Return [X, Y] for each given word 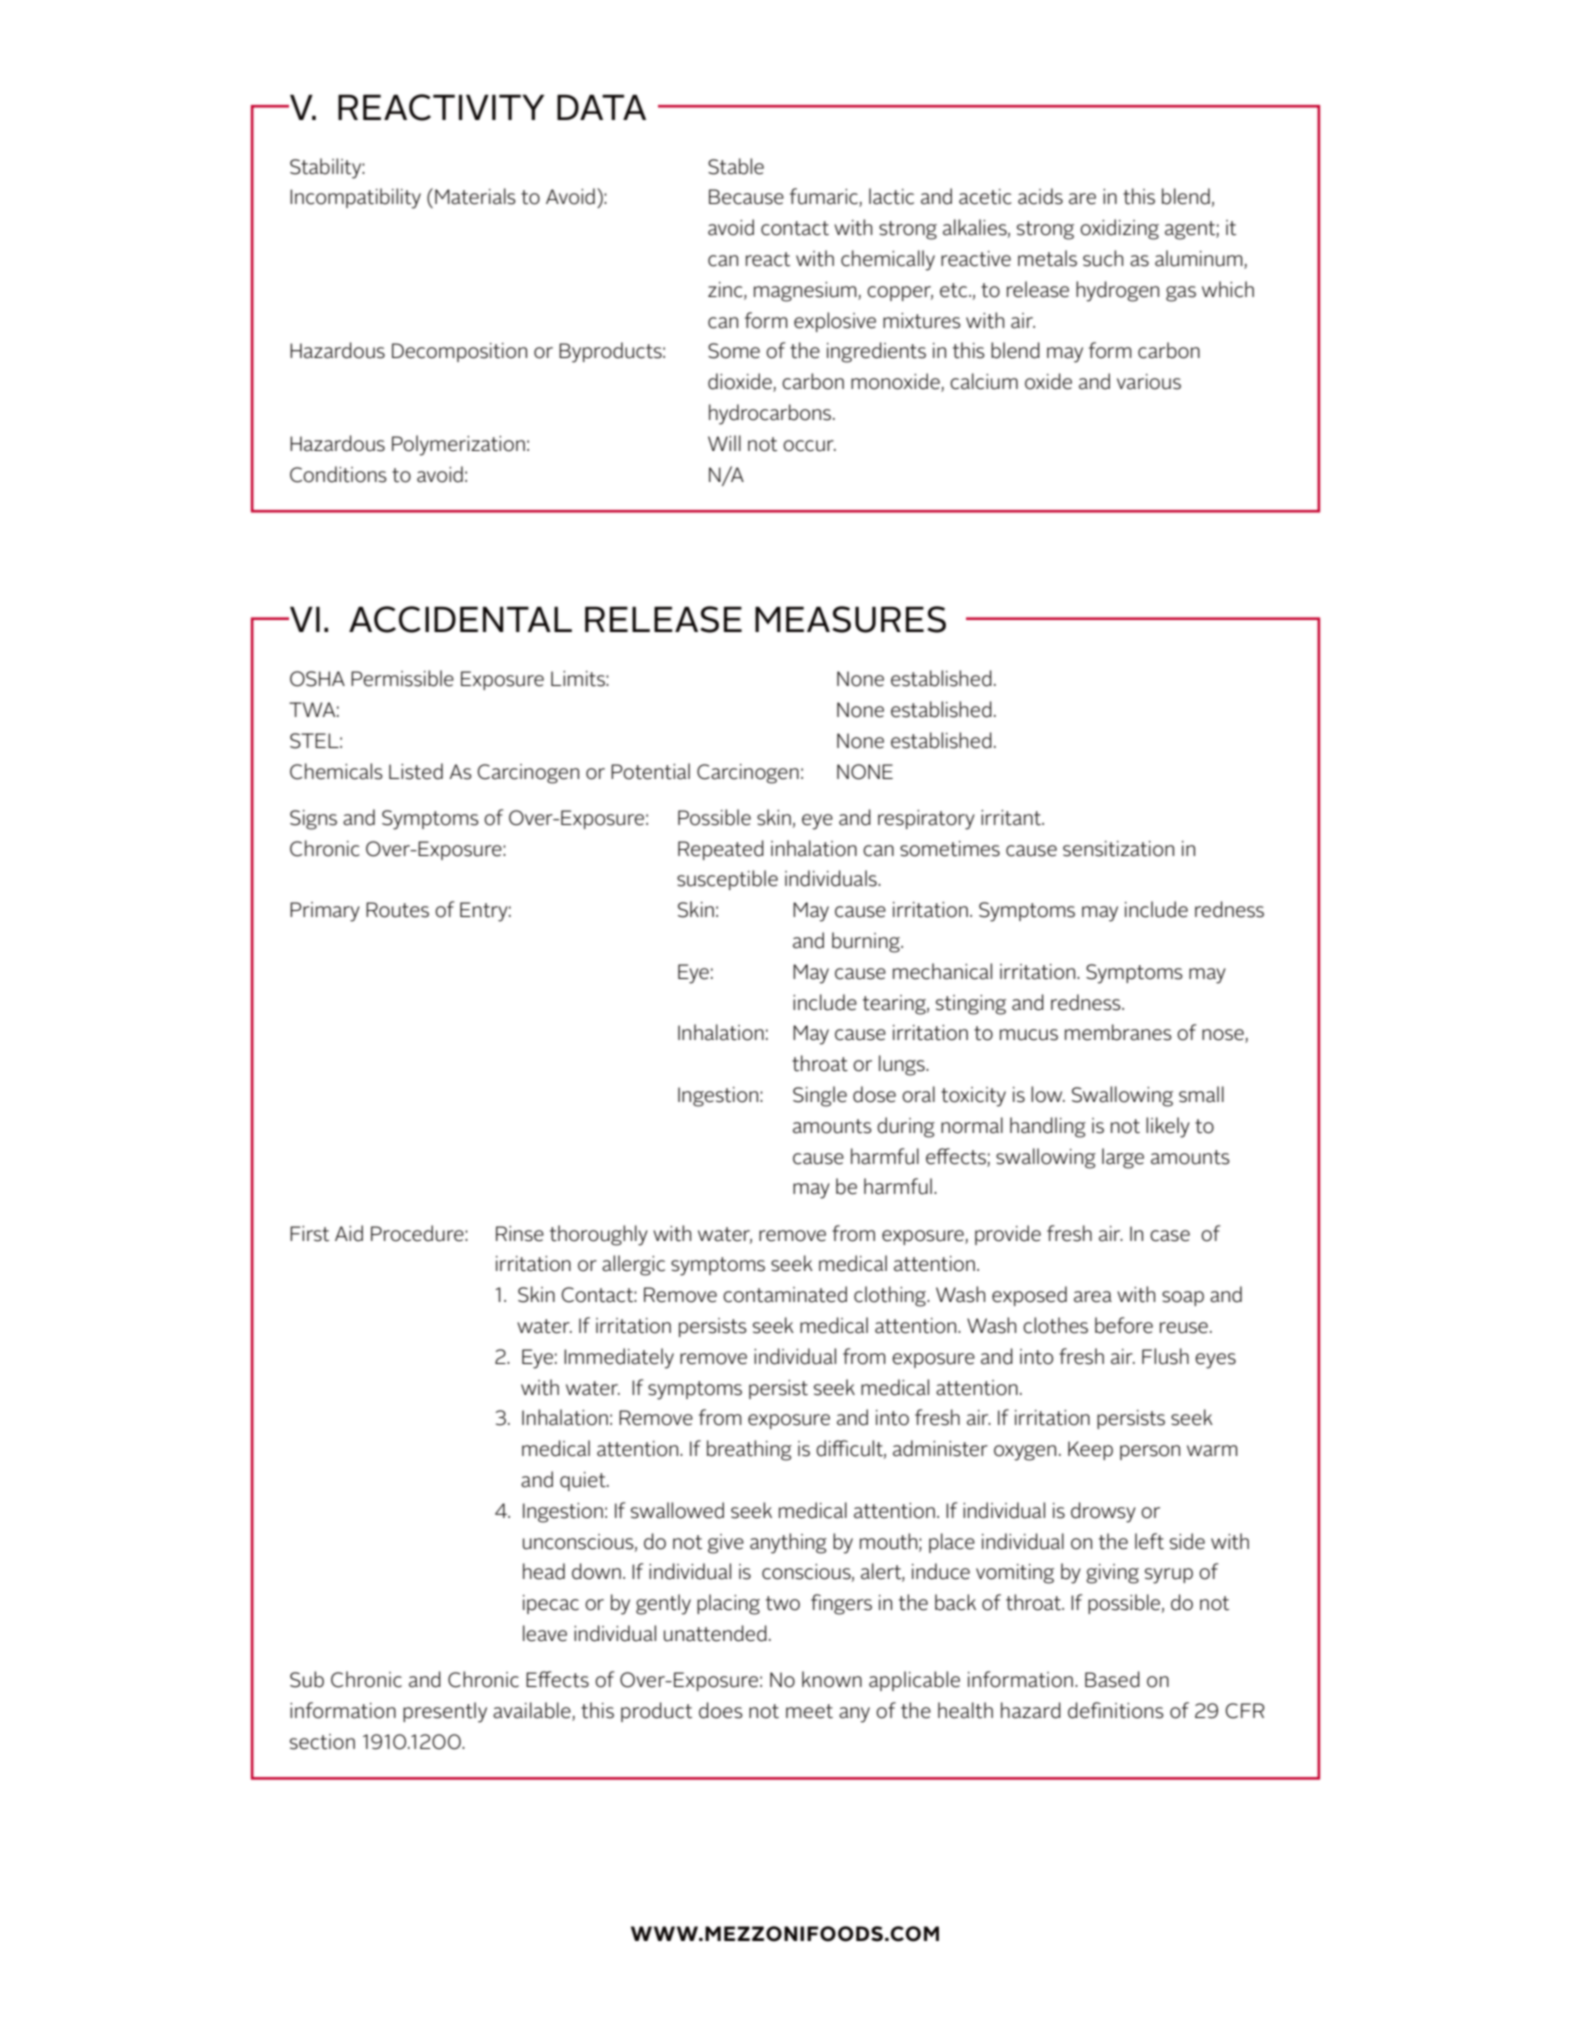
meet [809, 1711]
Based [1112, 1679]
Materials [475, 196]
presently [445, 1712]
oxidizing [1119, 229]
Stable [736, 166]
